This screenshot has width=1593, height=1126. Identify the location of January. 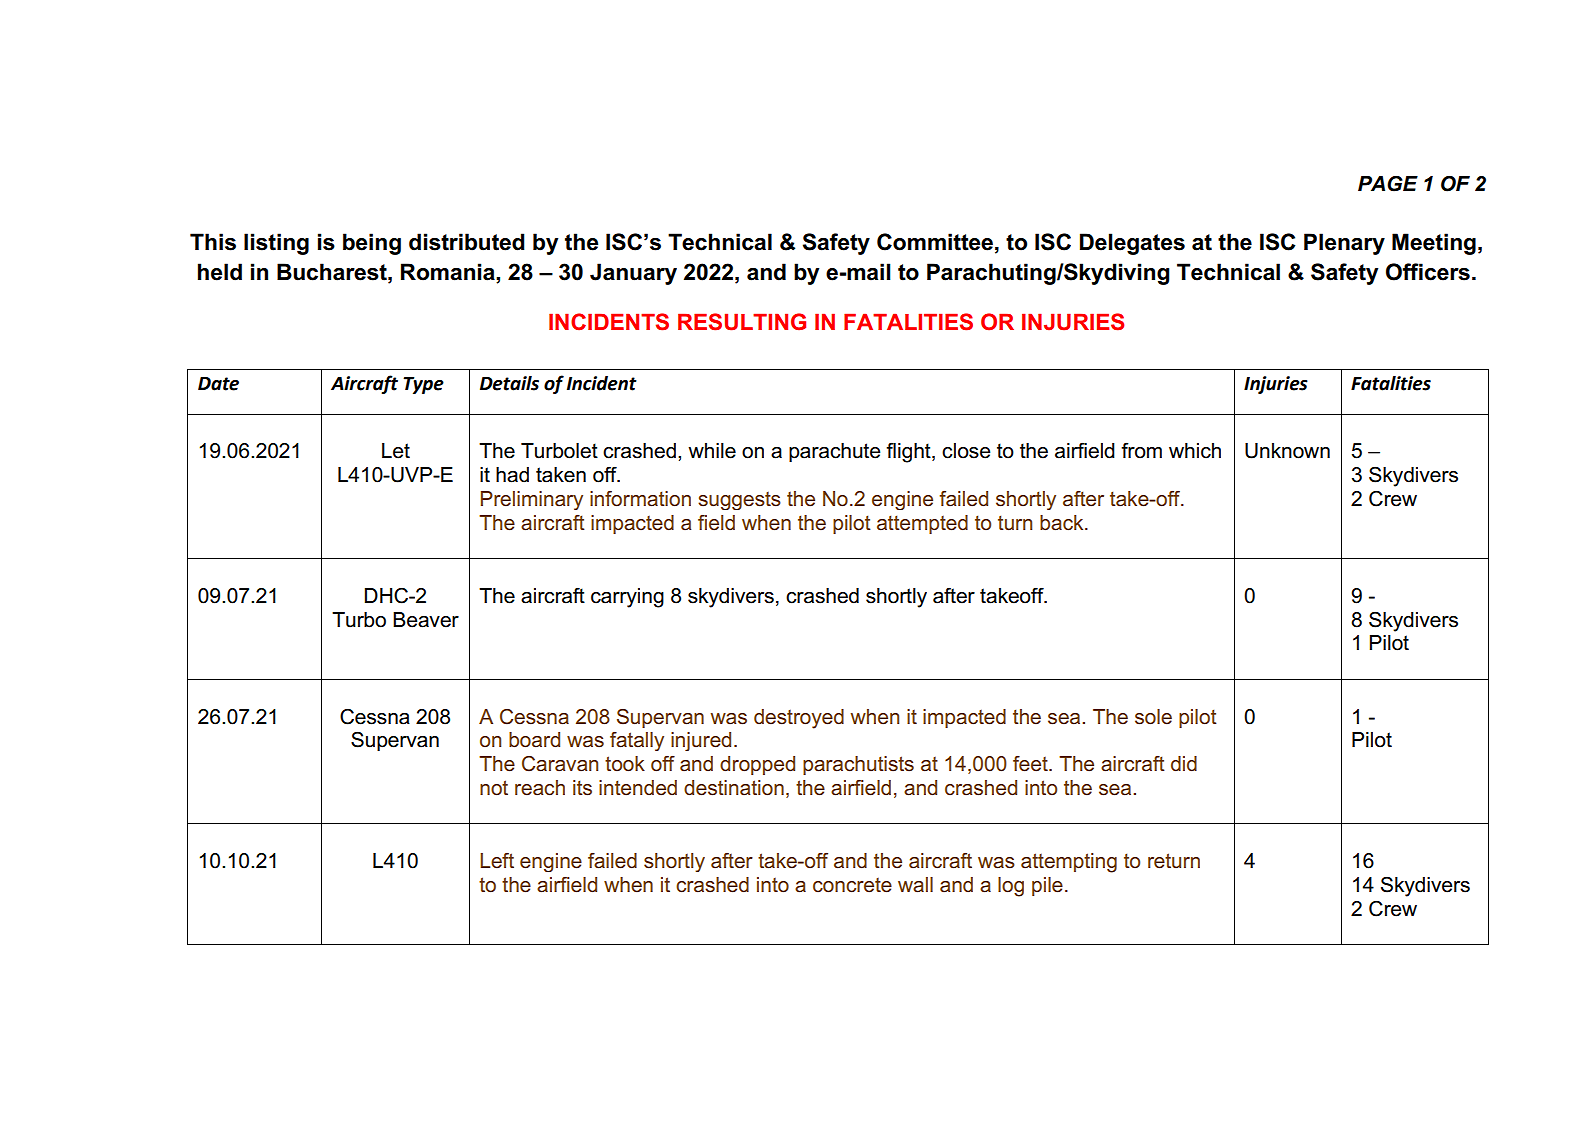
(633, 274).
